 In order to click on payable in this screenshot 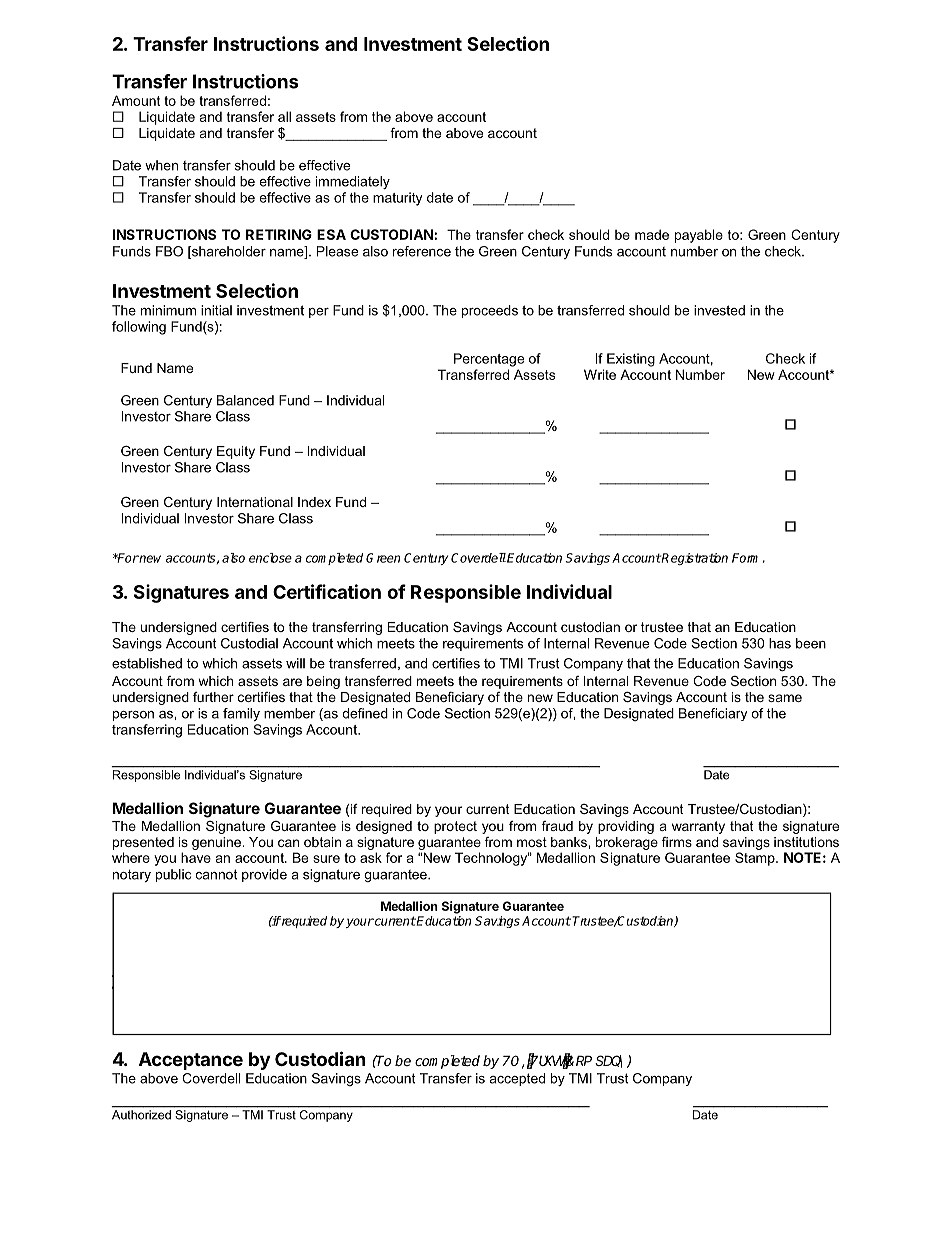, I will do `click(699, 236)`.
